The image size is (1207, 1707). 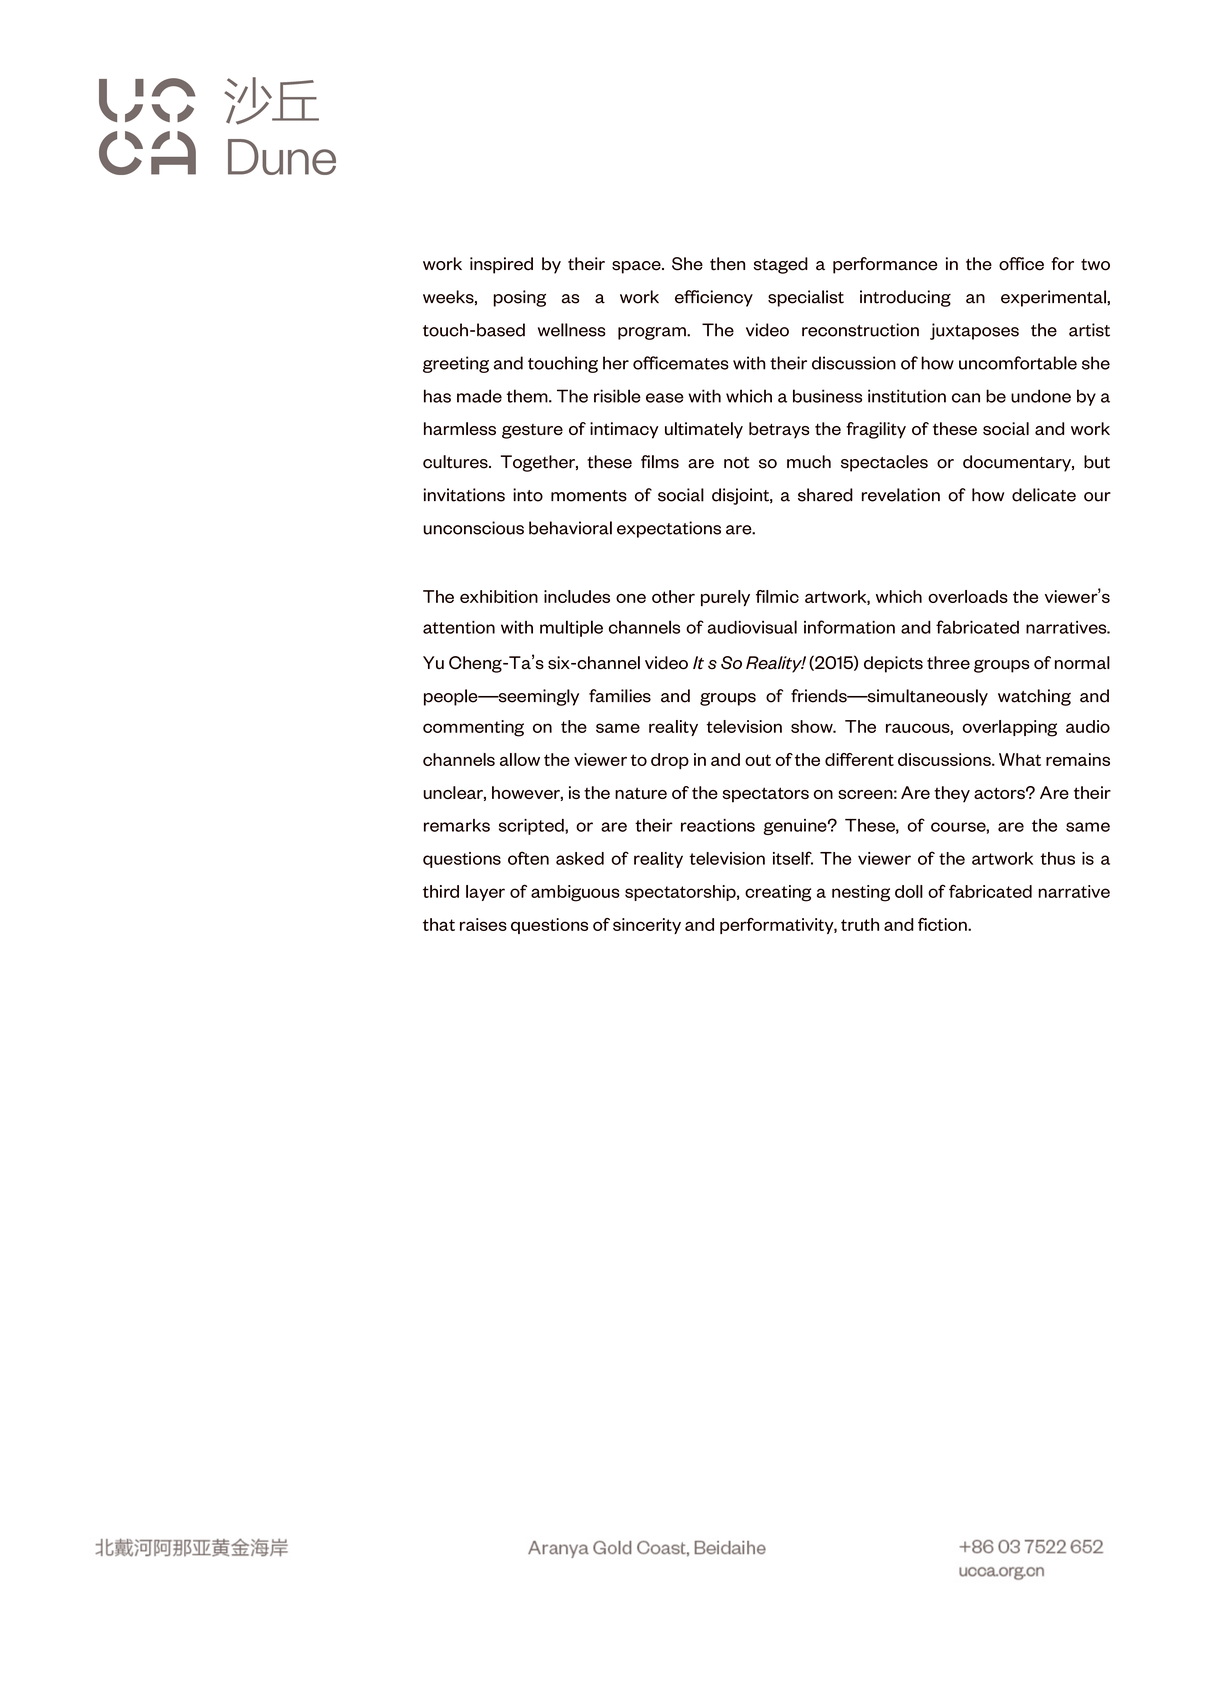 I want to click on experimental, so click(x=1053, y=298).
